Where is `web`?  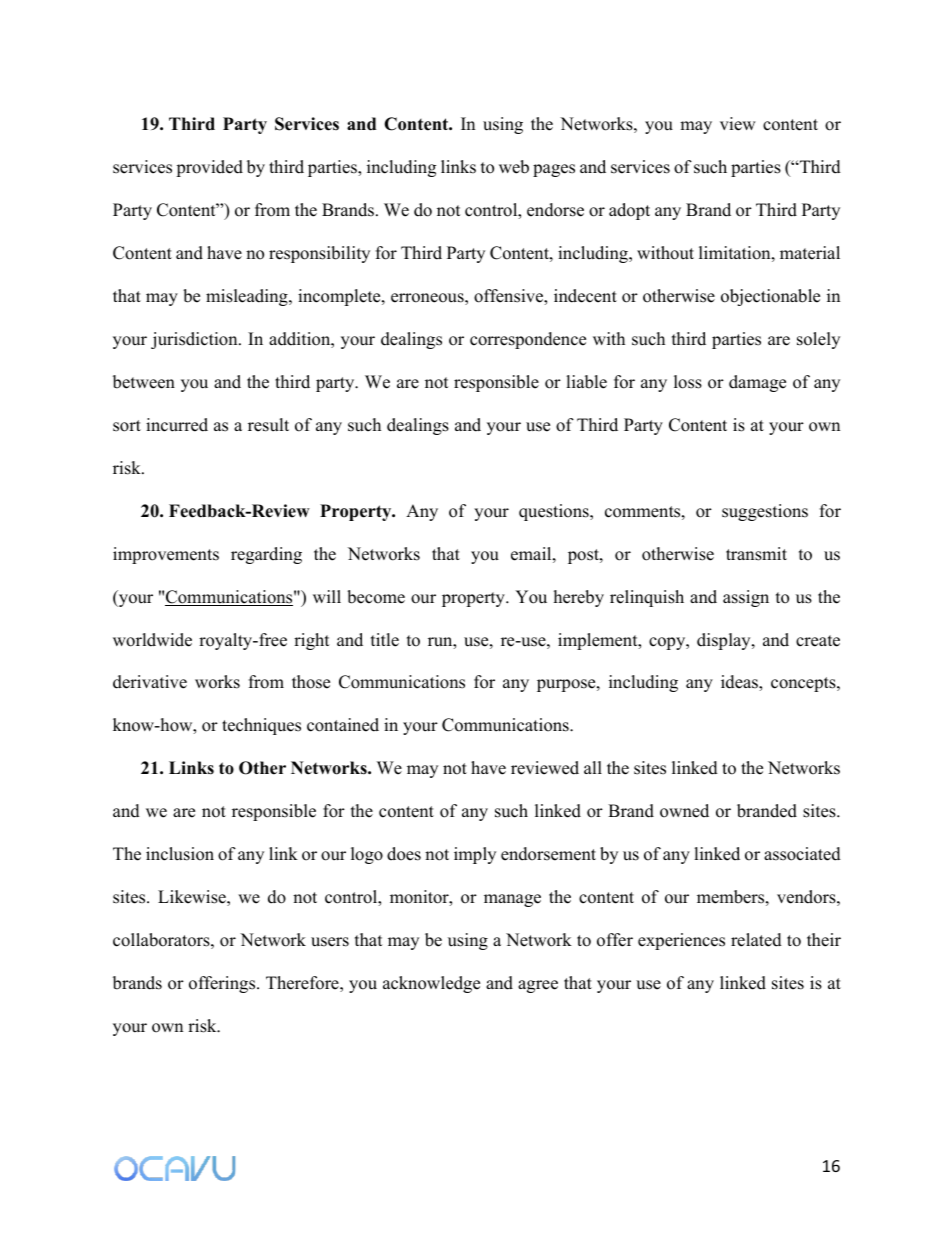 web is located at coordinates (514, 167).
